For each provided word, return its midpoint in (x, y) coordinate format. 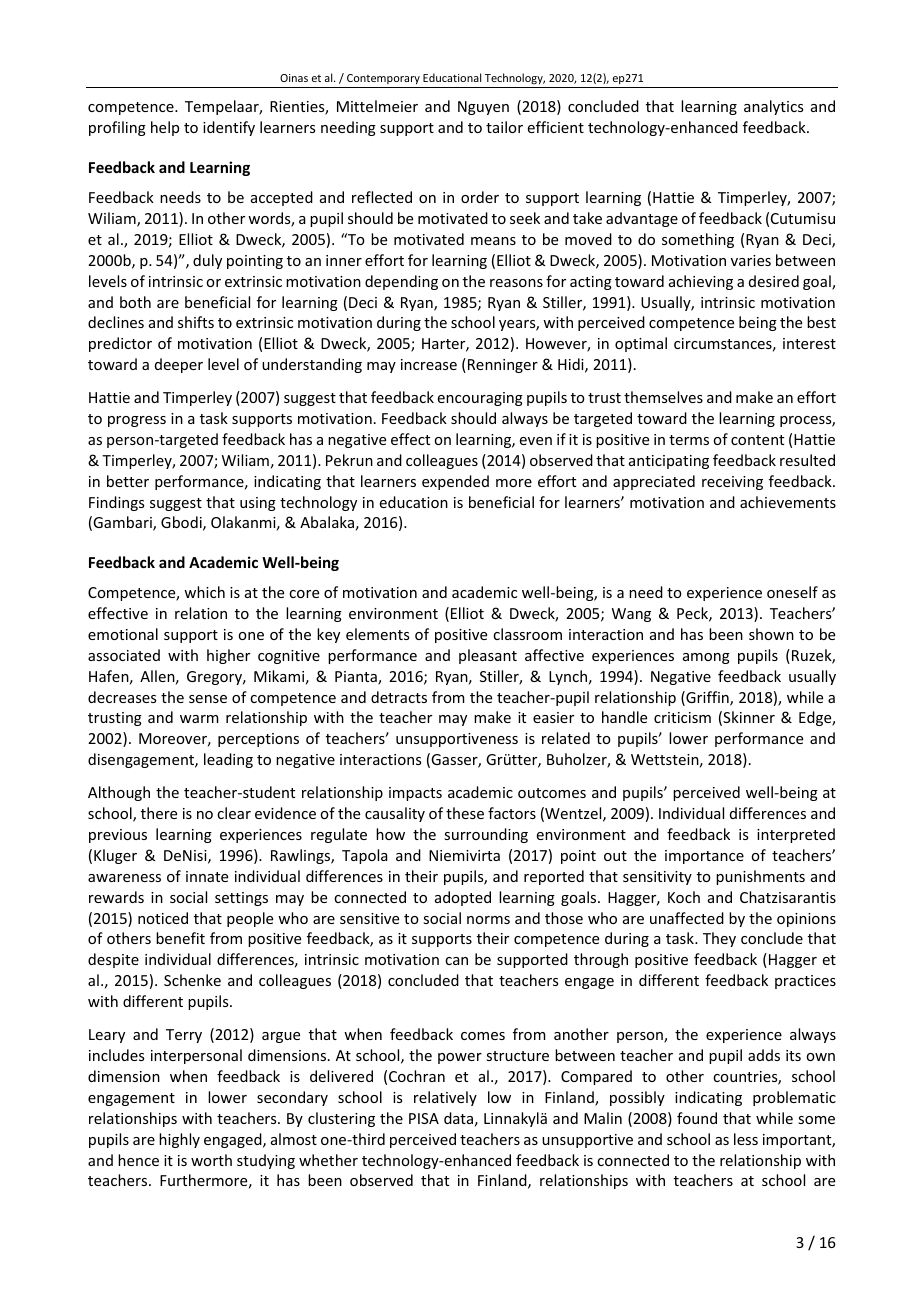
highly (179, 1140)
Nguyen (483, 108)
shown (771, 634)
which (204, 592)
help (165, 128)
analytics (773, 107)
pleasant (488, 656)
